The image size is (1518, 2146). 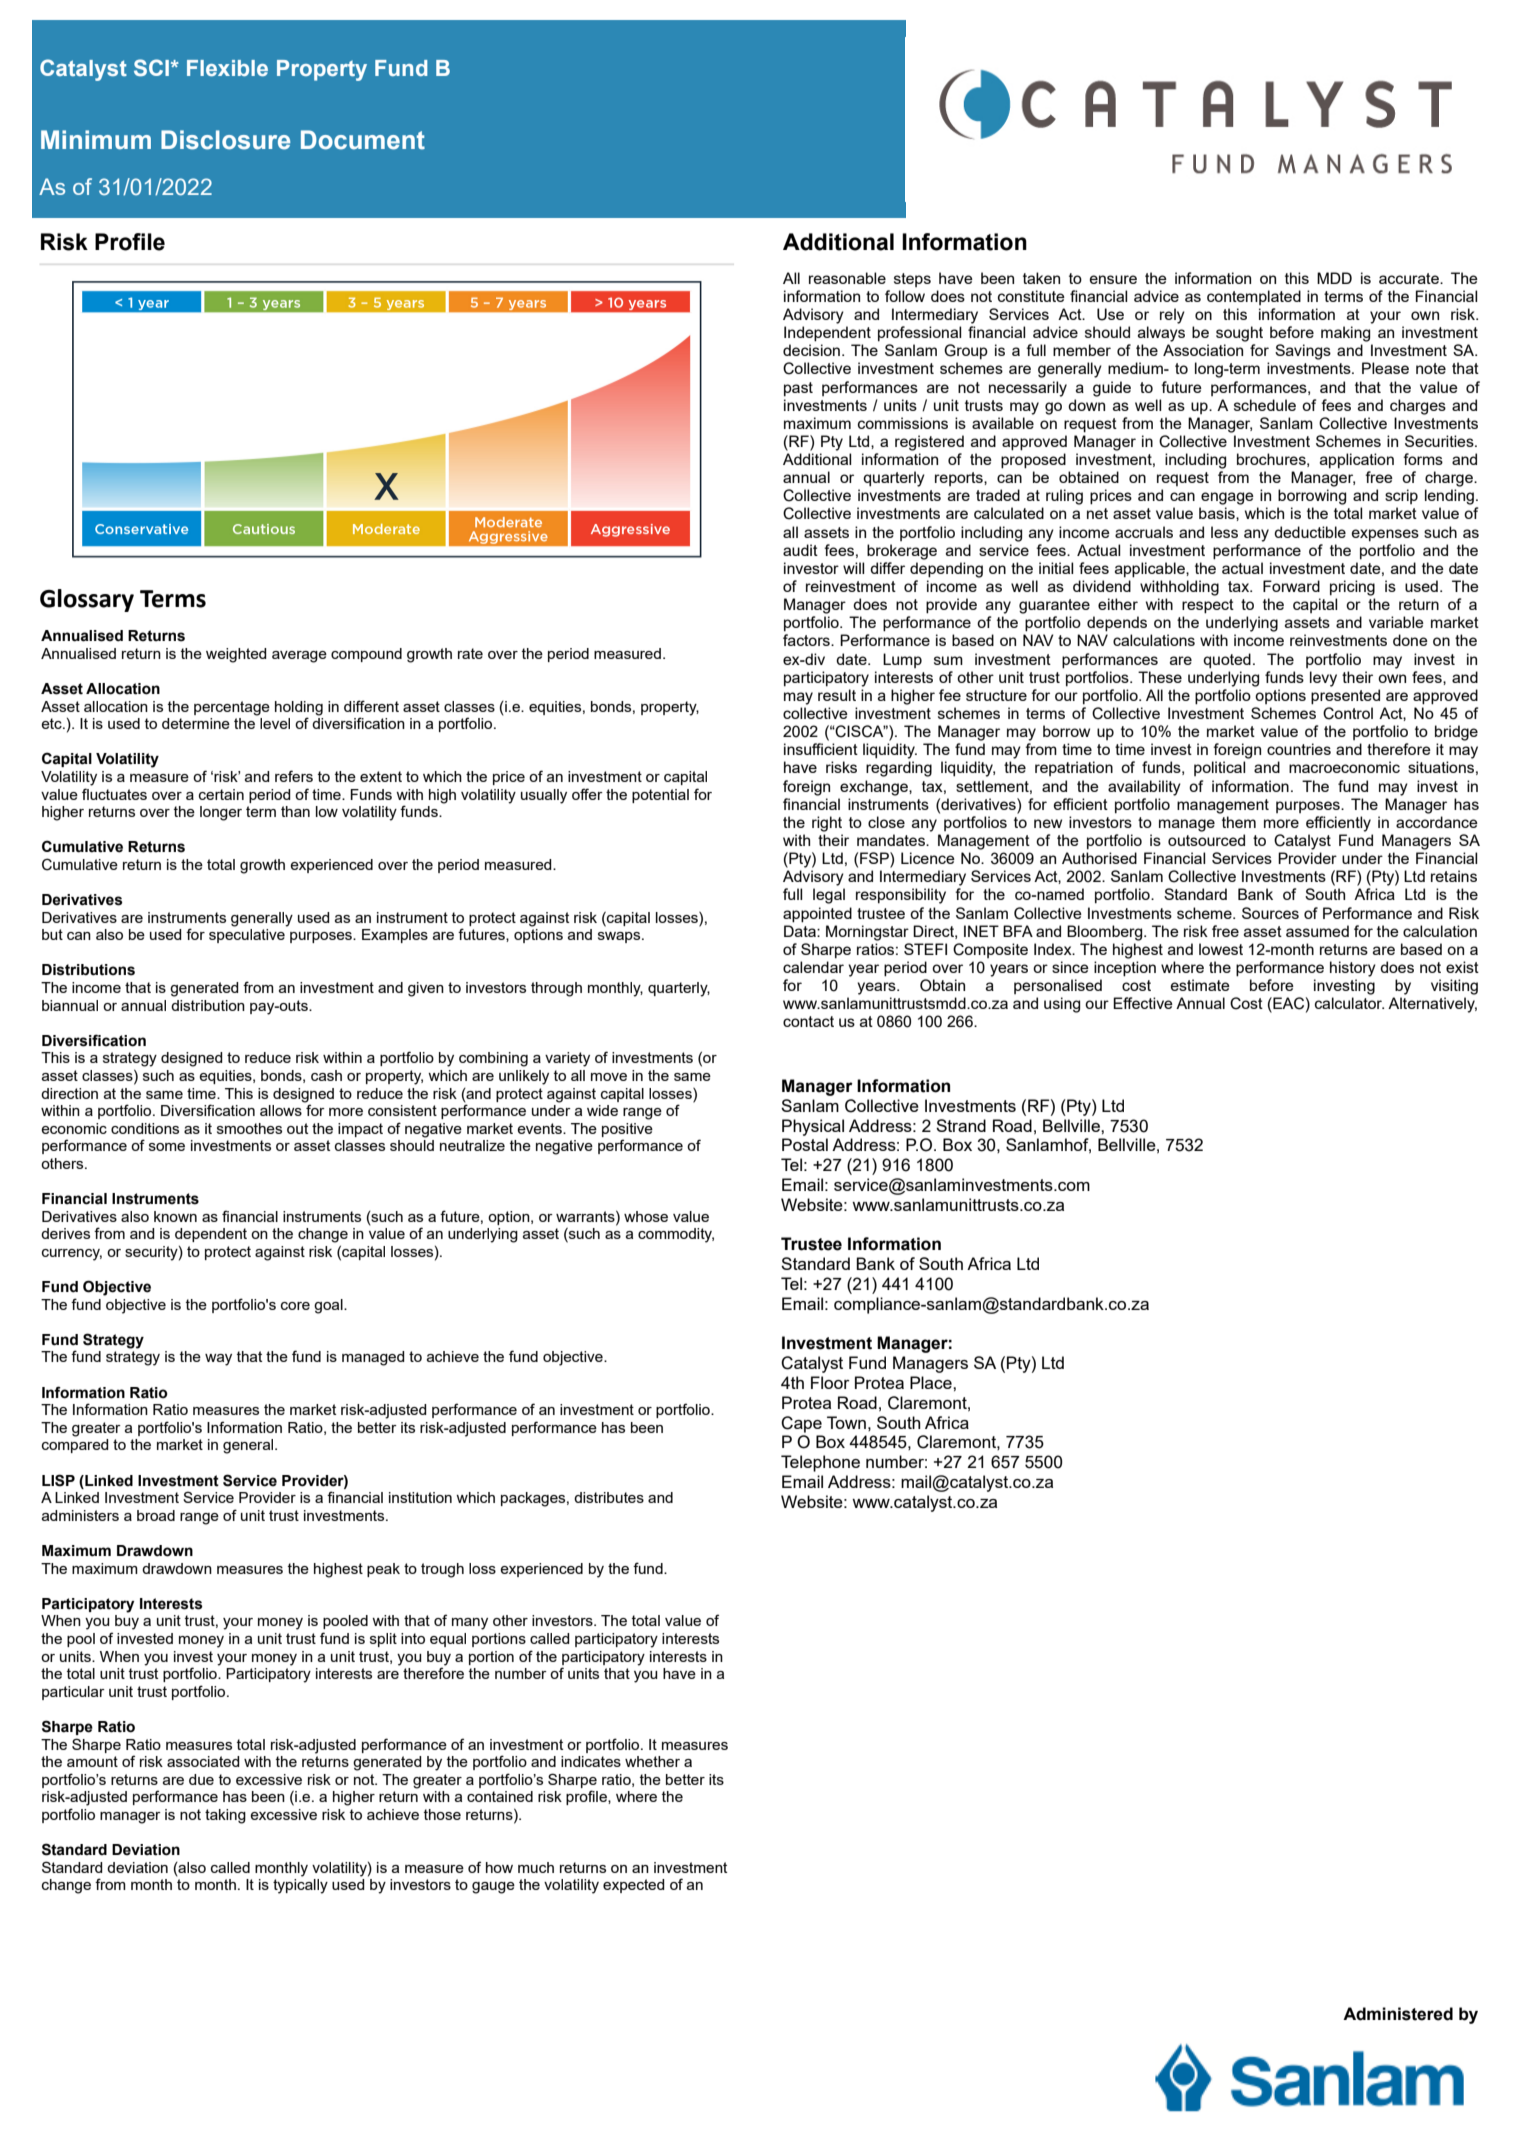 I want to click on percentage, so click(x=232, y=708).
